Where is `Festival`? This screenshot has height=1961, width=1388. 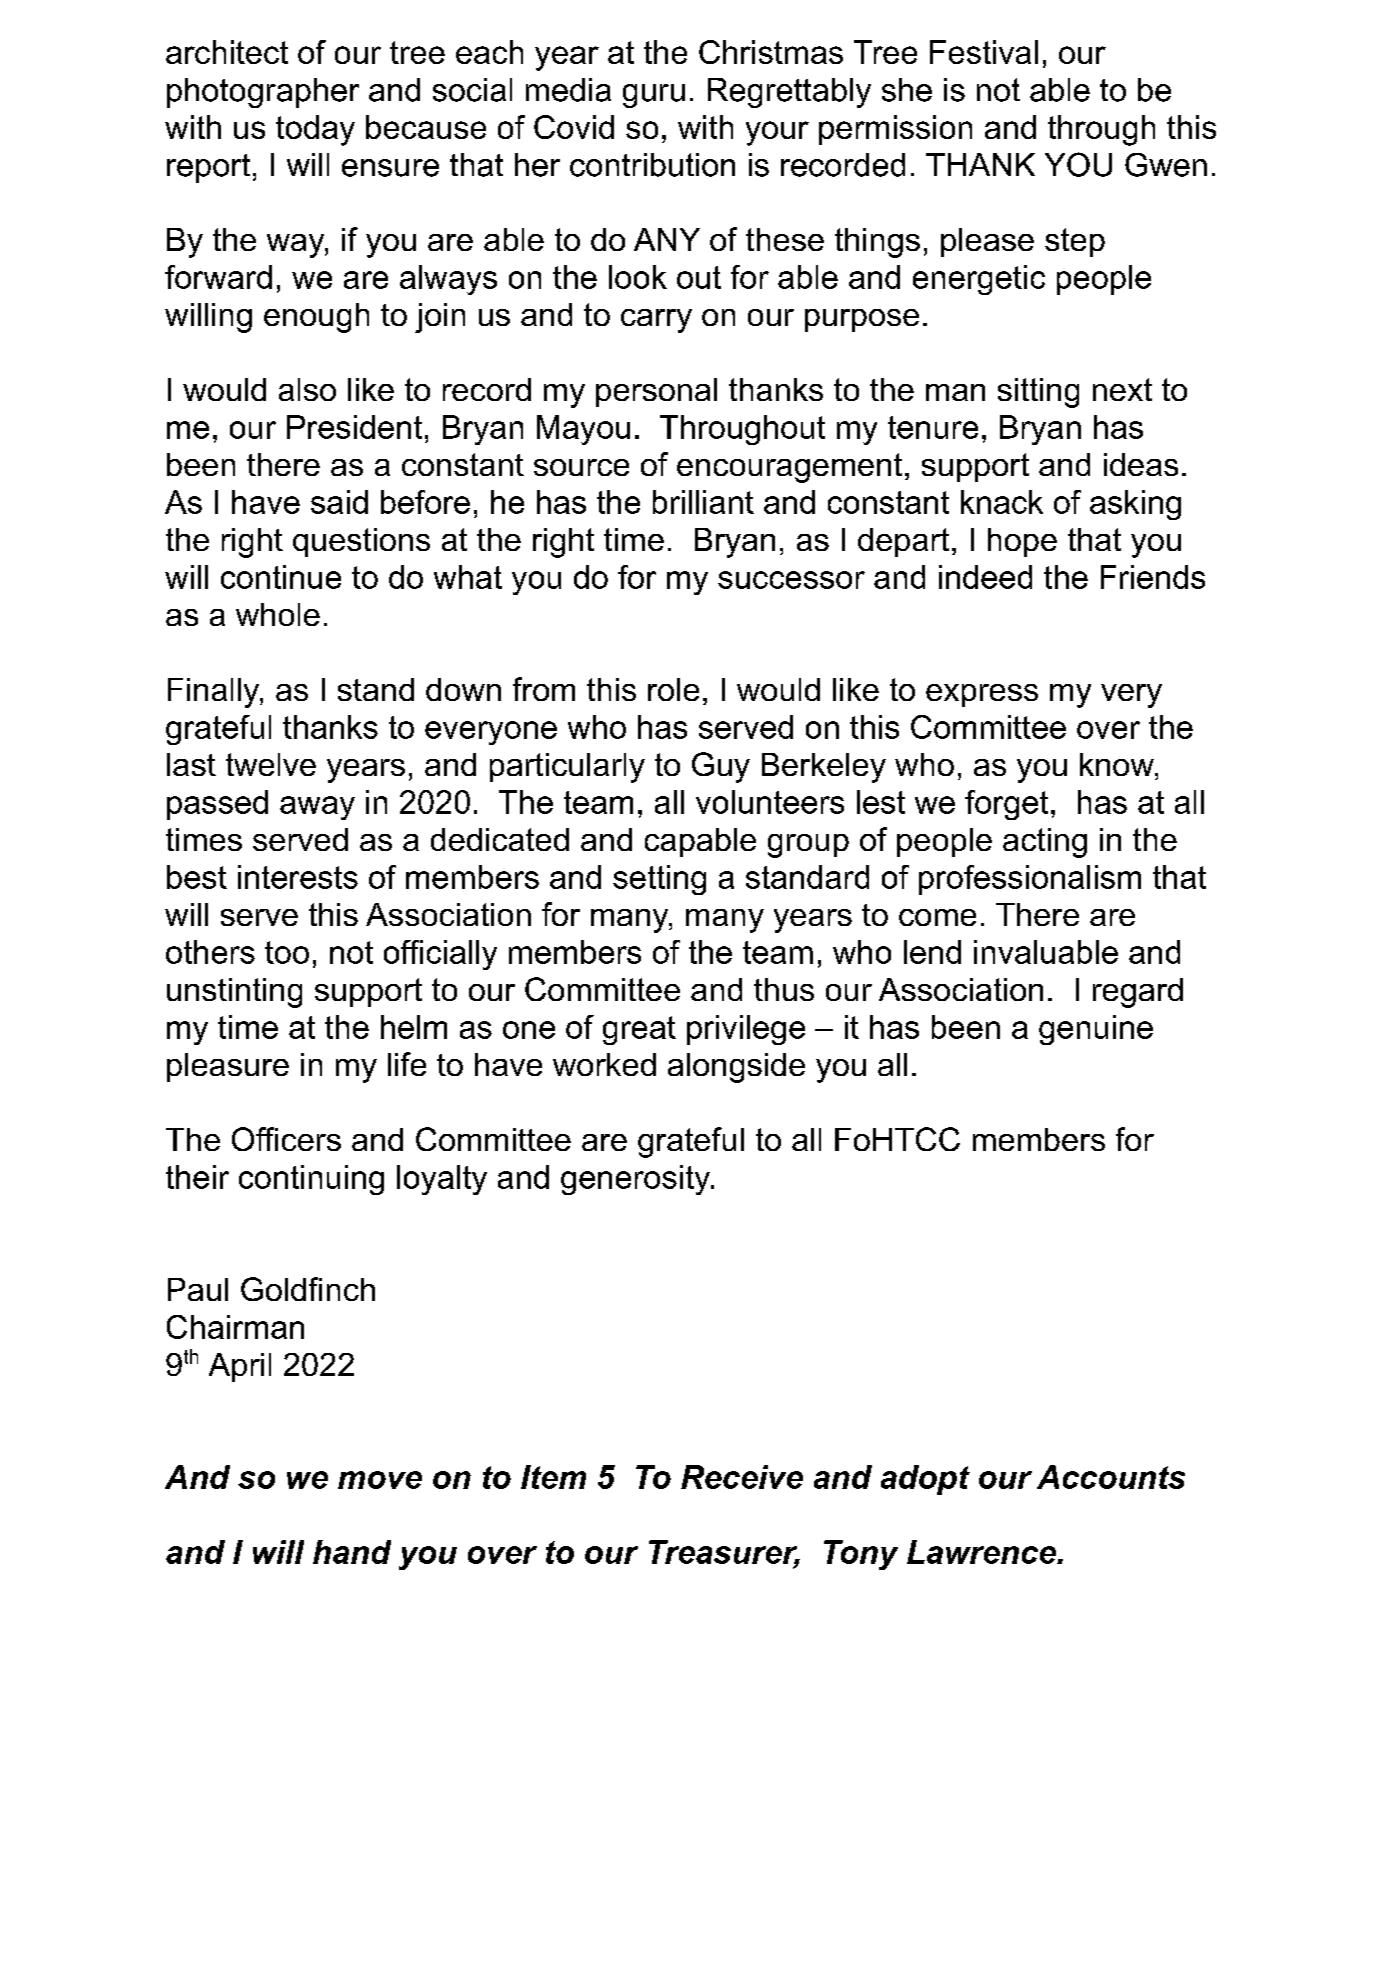 Festival is located at coordinates (984, 52).
